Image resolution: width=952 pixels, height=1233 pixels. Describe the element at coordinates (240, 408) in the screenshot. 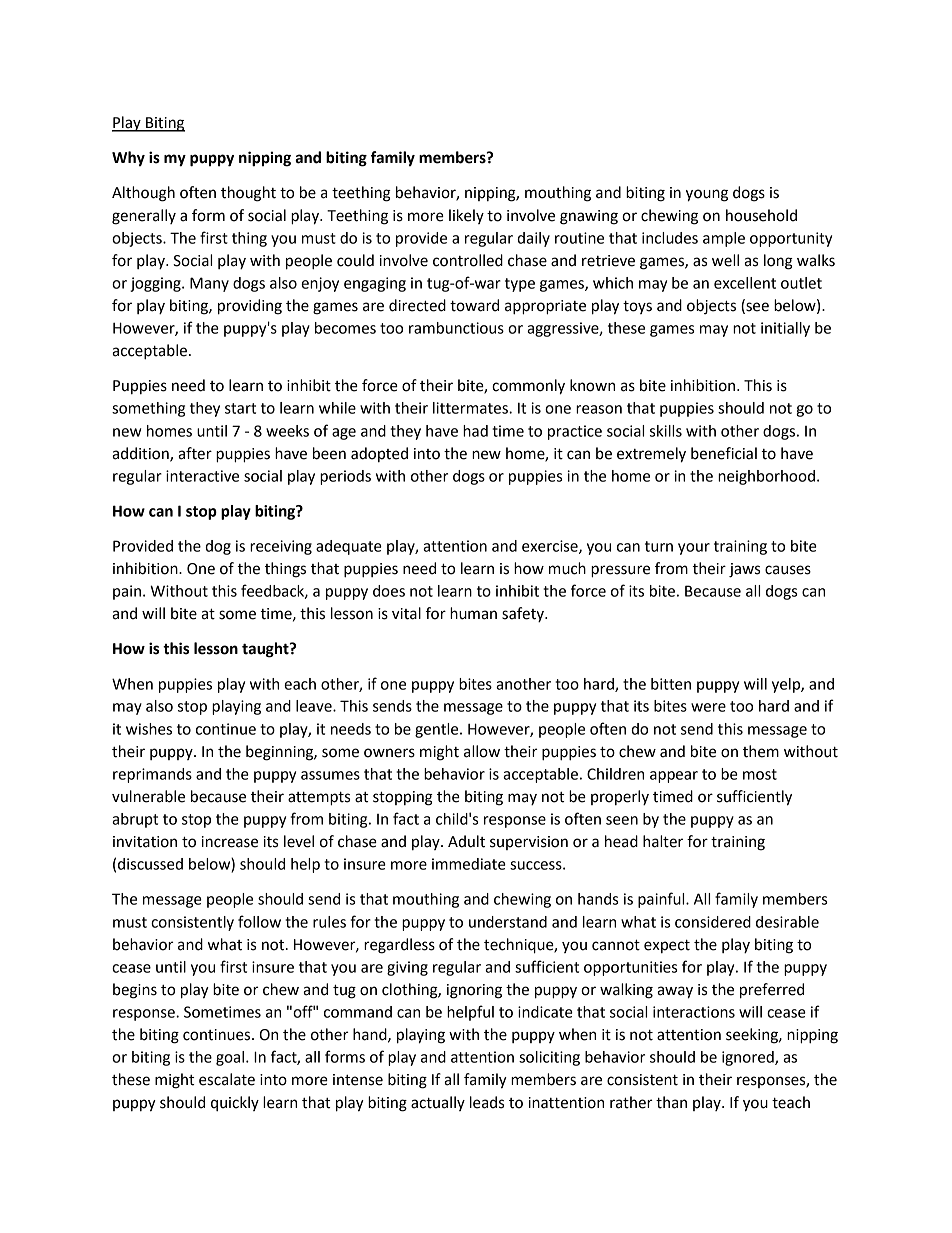

I see `start` at that location.
